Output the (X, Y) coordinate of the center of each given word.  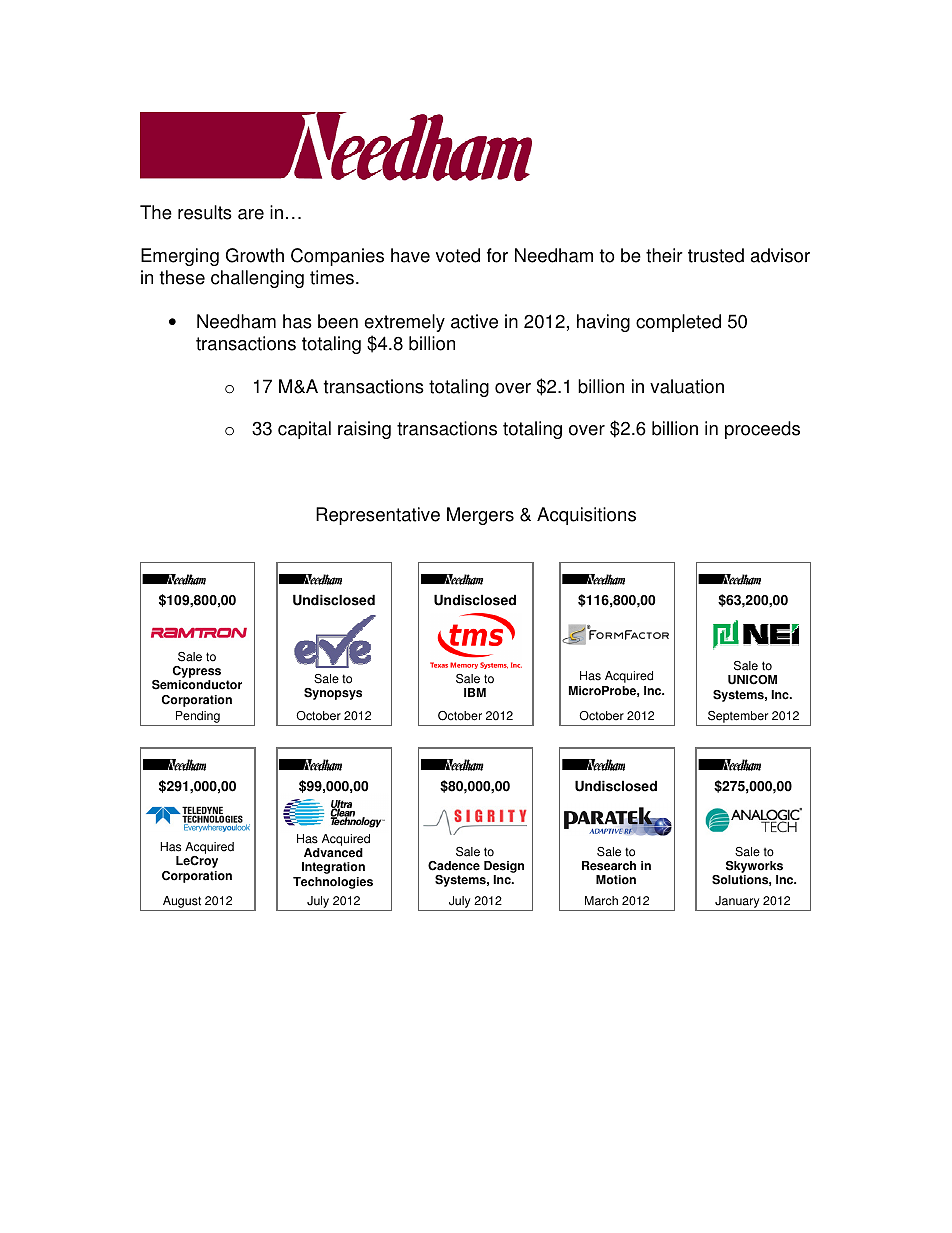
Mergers (480, 516)
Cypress (197, 673)
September (738, 717)
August (182, 903)
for (497, 255)
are (251, 214)
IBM (475, 692)
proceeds (762, 430)
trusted (716, 255)
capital (304, 430)
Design (504, 868)
